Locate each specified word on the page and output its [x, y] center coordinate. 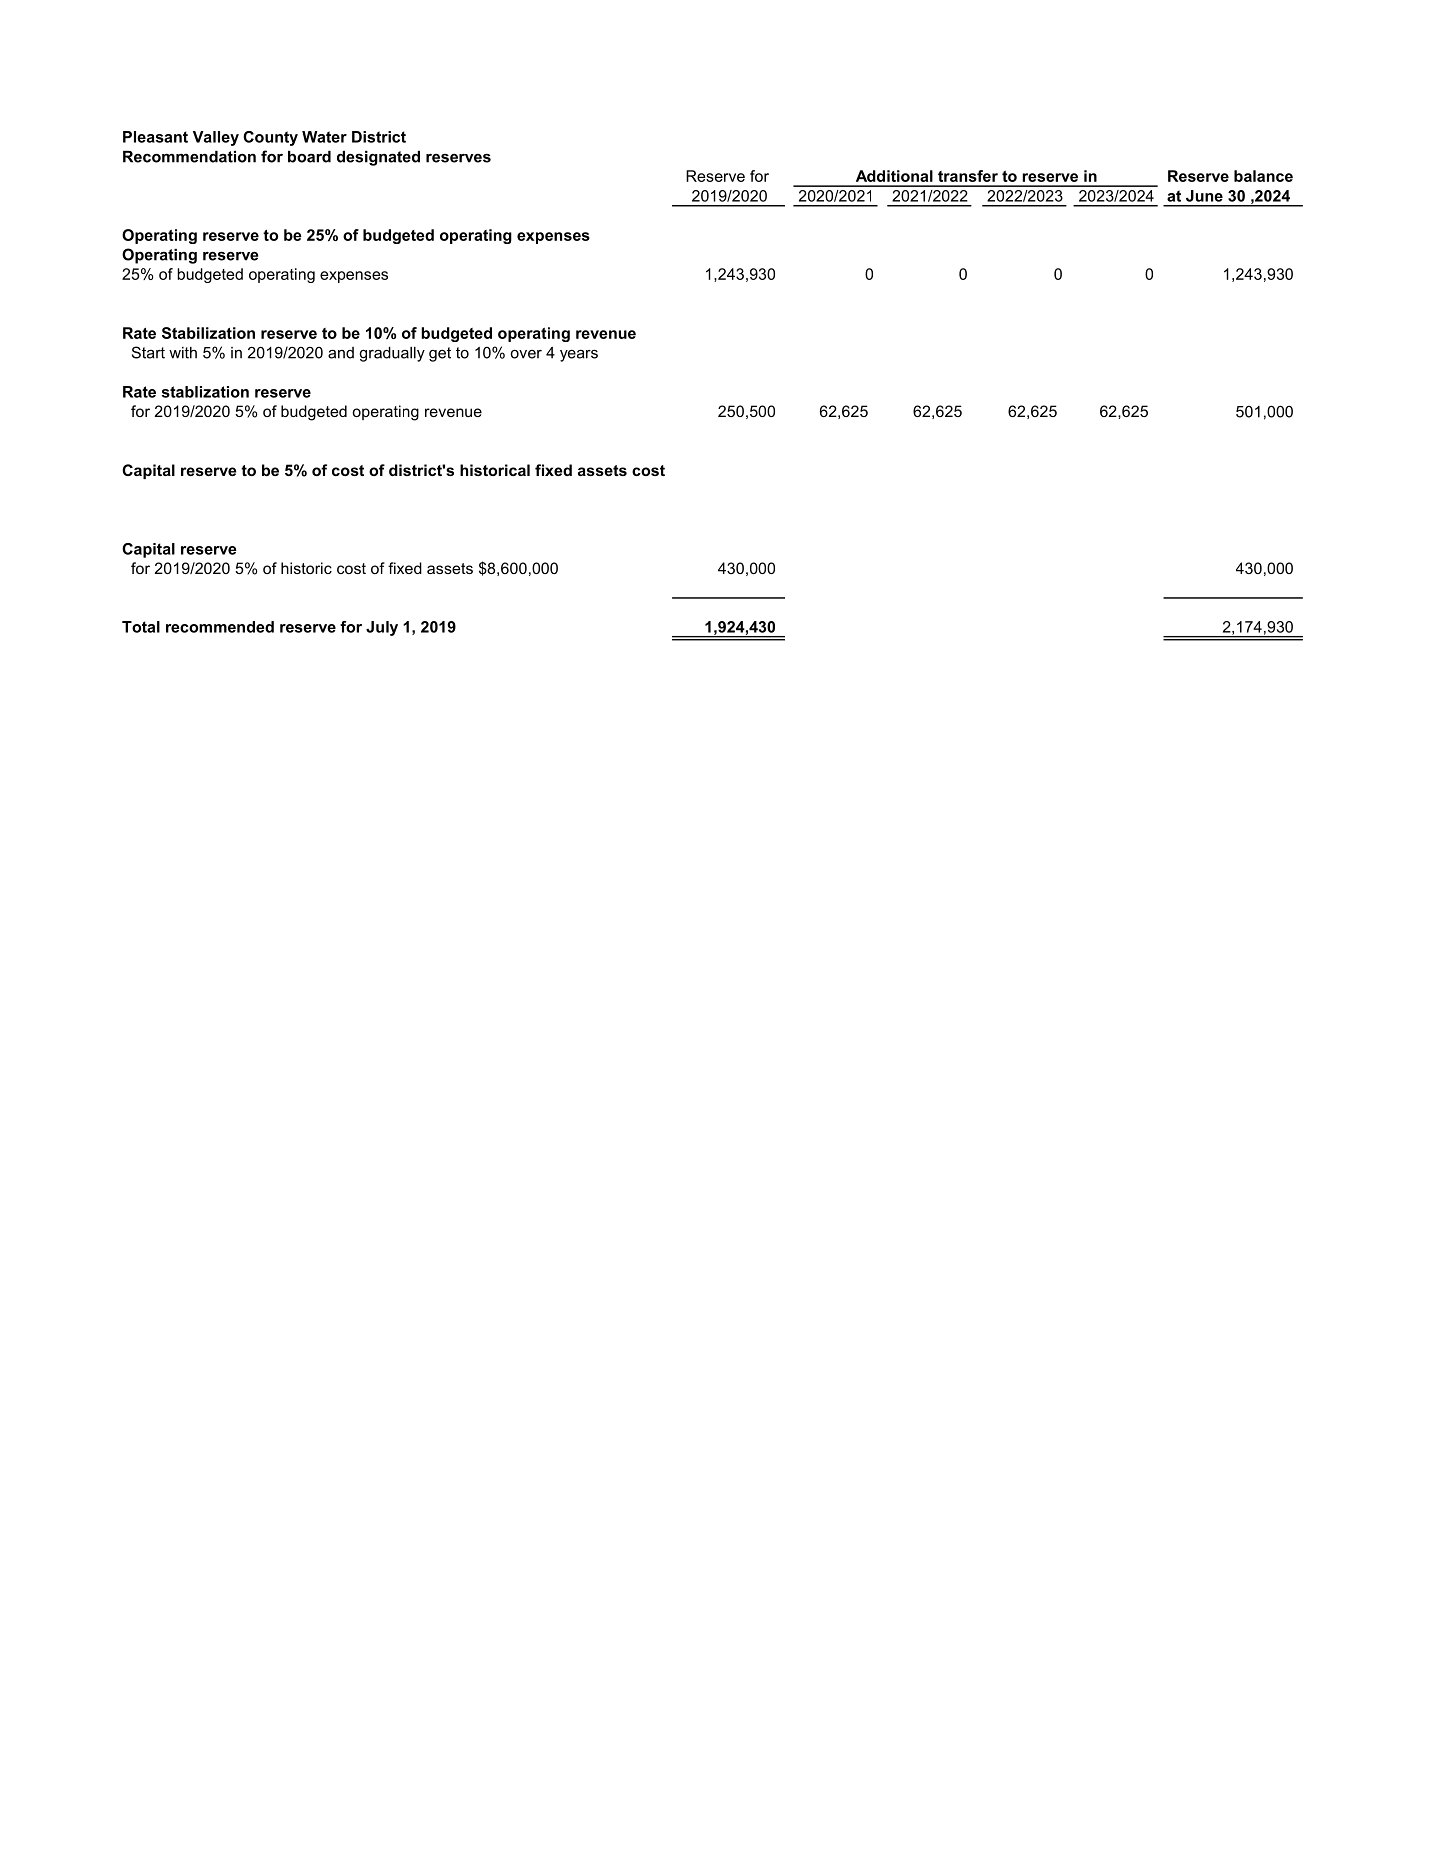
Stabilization [208, 333]
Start [148, 352]
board [309, 157]
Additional [894, 176]
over [526, 354]
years [579, 355]
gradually [392, 354]
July [382, 628]
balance [1263, 176]
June [1204, 196]
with [183, 353]
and [341, 353]
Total [141, 627]
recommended [220, 627]
